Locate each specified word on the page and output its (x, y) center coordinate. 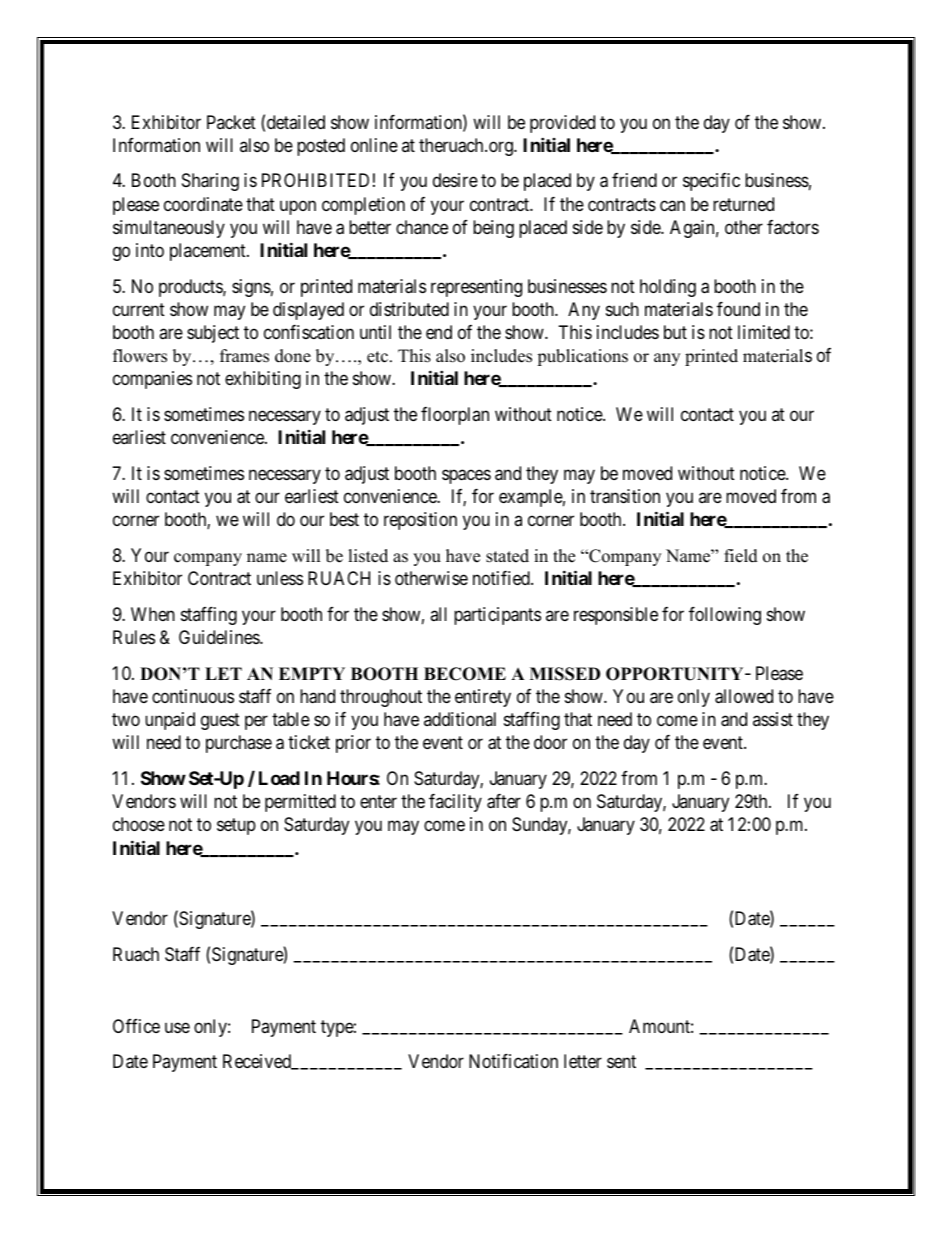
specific (711, 182)
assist (773, 719)
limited (764, 332)
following (725, 616)
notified (502, 578)
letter (583, 1061)
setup (236, 826)
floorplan (455, 416)
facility (455, 803)
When (153, 614)
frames (244, 356)
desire (455, 180)
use (177, 1027)
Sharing (210, 182)
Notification (513, 1061)
